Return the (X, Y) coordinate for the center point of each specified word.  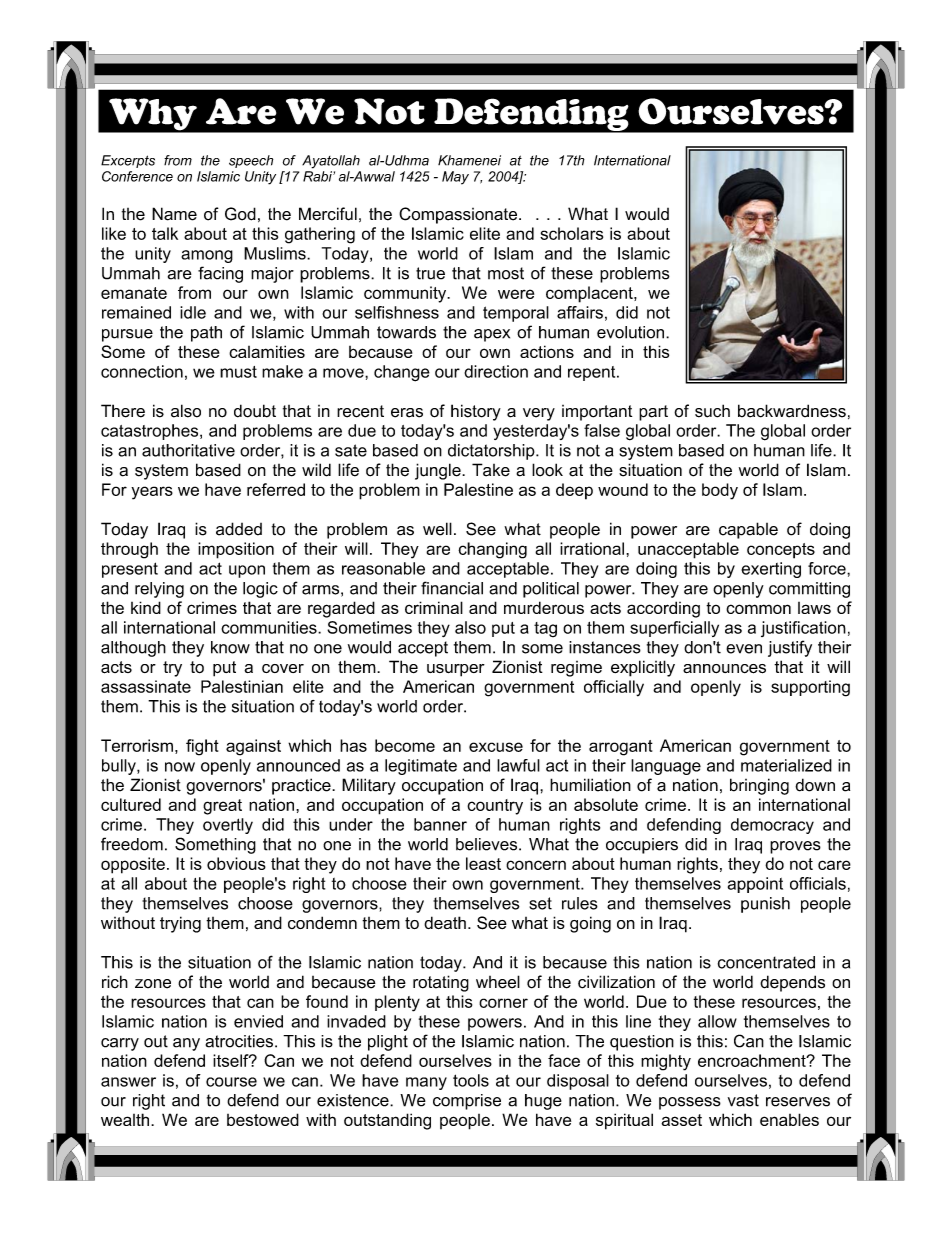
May (455, 178)
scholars (571, 233)
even (744, 649)
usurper (456, 670)
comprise (467, 1102)
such (712, 411)
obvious (236, 863)
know (230, 647)
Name (174, 214)
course (231, 1082)
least (483, 863)
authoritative (188, 450)
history (476, 412)
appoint (755, 885)
